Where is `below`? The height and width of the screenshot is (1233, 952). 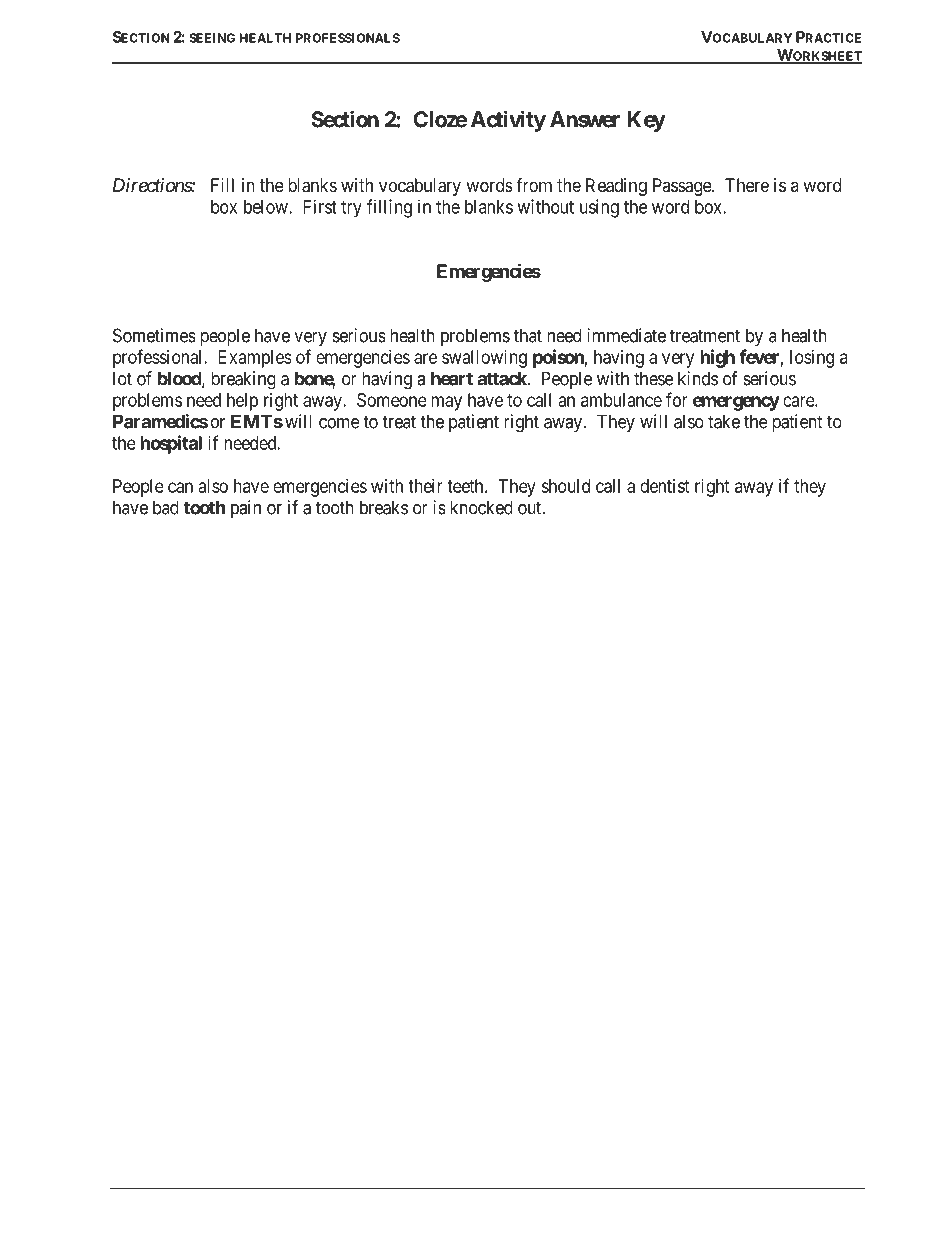 below is located at coordinates (267, 207).
